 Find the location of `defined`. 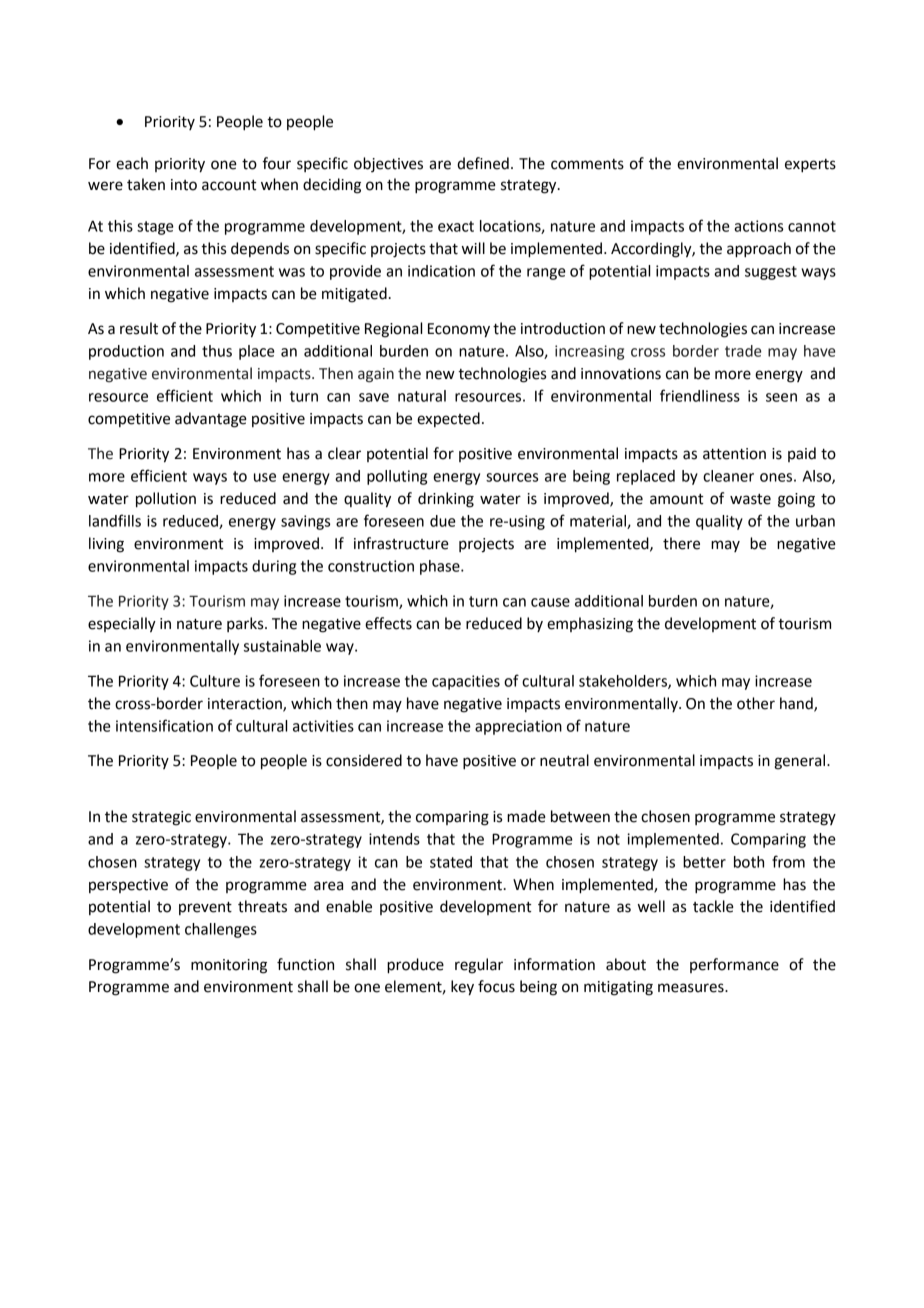

defined is located at coordinates (483, 163).
